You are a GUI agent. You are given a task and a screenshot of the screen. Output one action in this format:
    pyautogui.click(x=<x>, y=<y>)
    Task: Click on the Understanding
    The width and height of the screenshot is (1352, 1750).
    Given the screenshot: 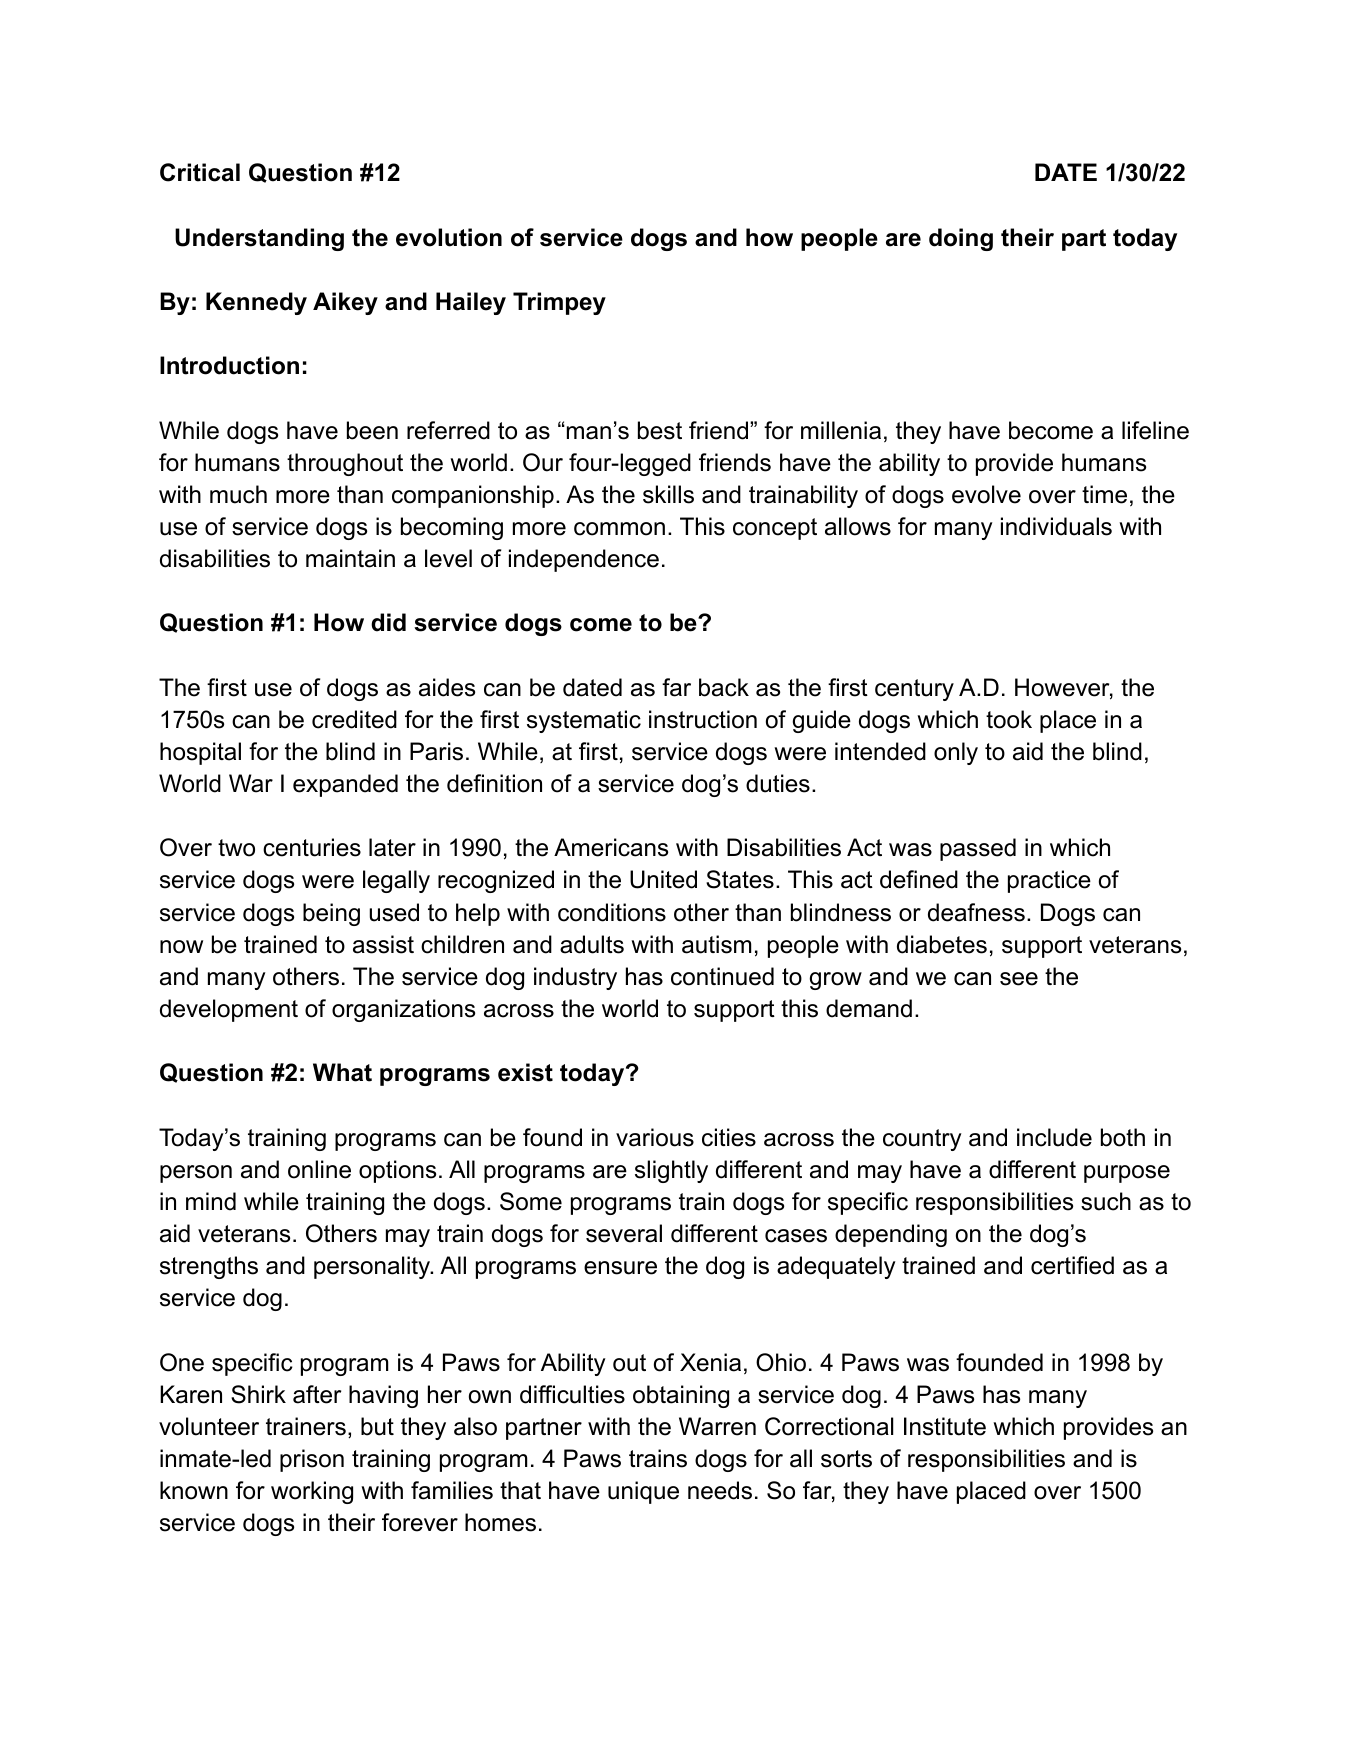 What is the action you would take?
    pyautogui.click(x=259, y=239)
